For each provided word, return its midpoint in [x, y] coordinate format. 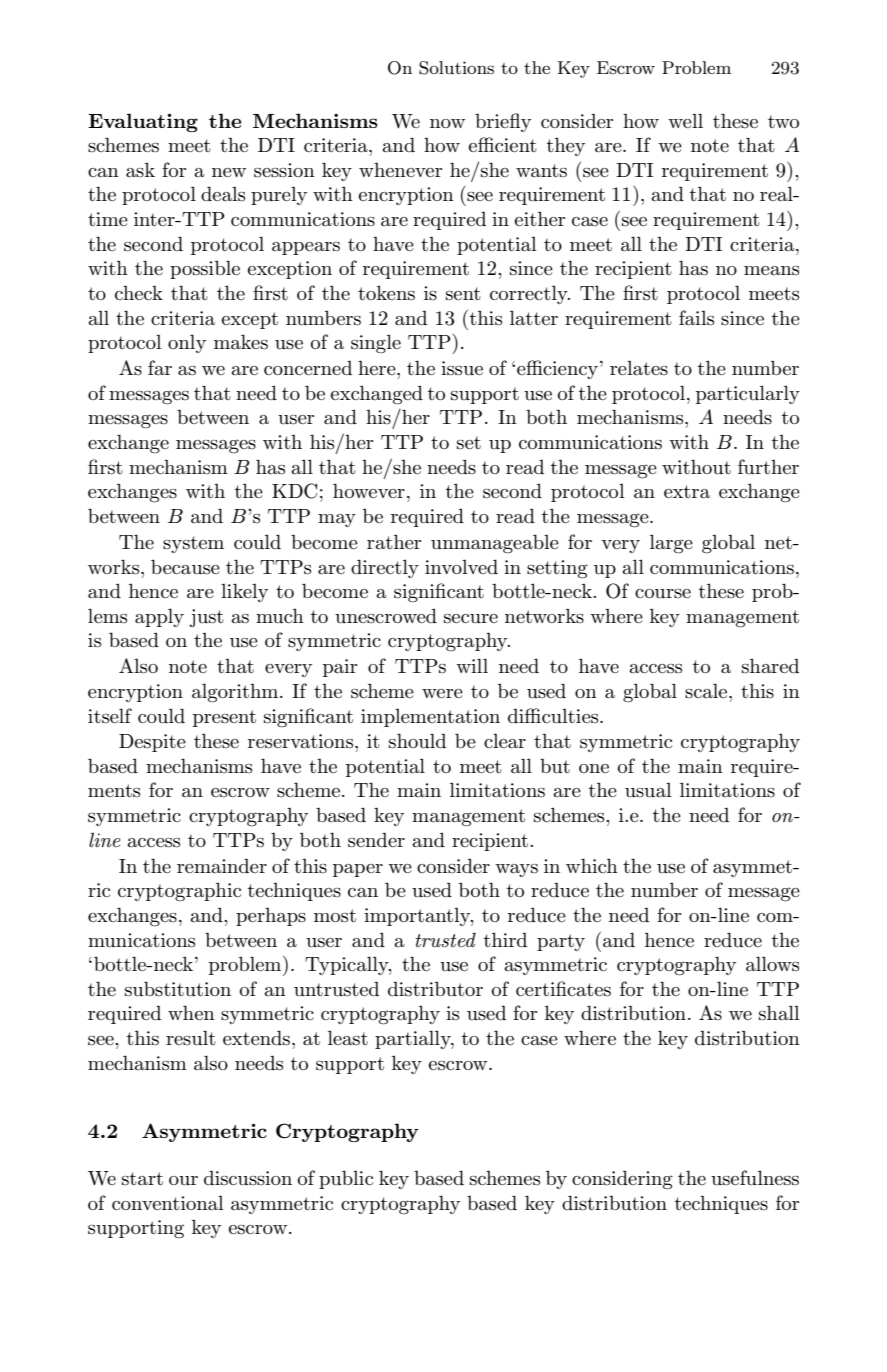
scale [707, 691]
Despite [152, 743]
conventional [168, 1203]
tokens [386, 293]
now [447, 123]
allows [772, 964]
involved [461, 566]
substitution [178, 989]
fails [696, 318]
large [671, 544]
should [417, 741]
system [193, 544]
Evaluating [143, 122]
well [685, 120]
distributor [435, 989]
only [187, 343]
